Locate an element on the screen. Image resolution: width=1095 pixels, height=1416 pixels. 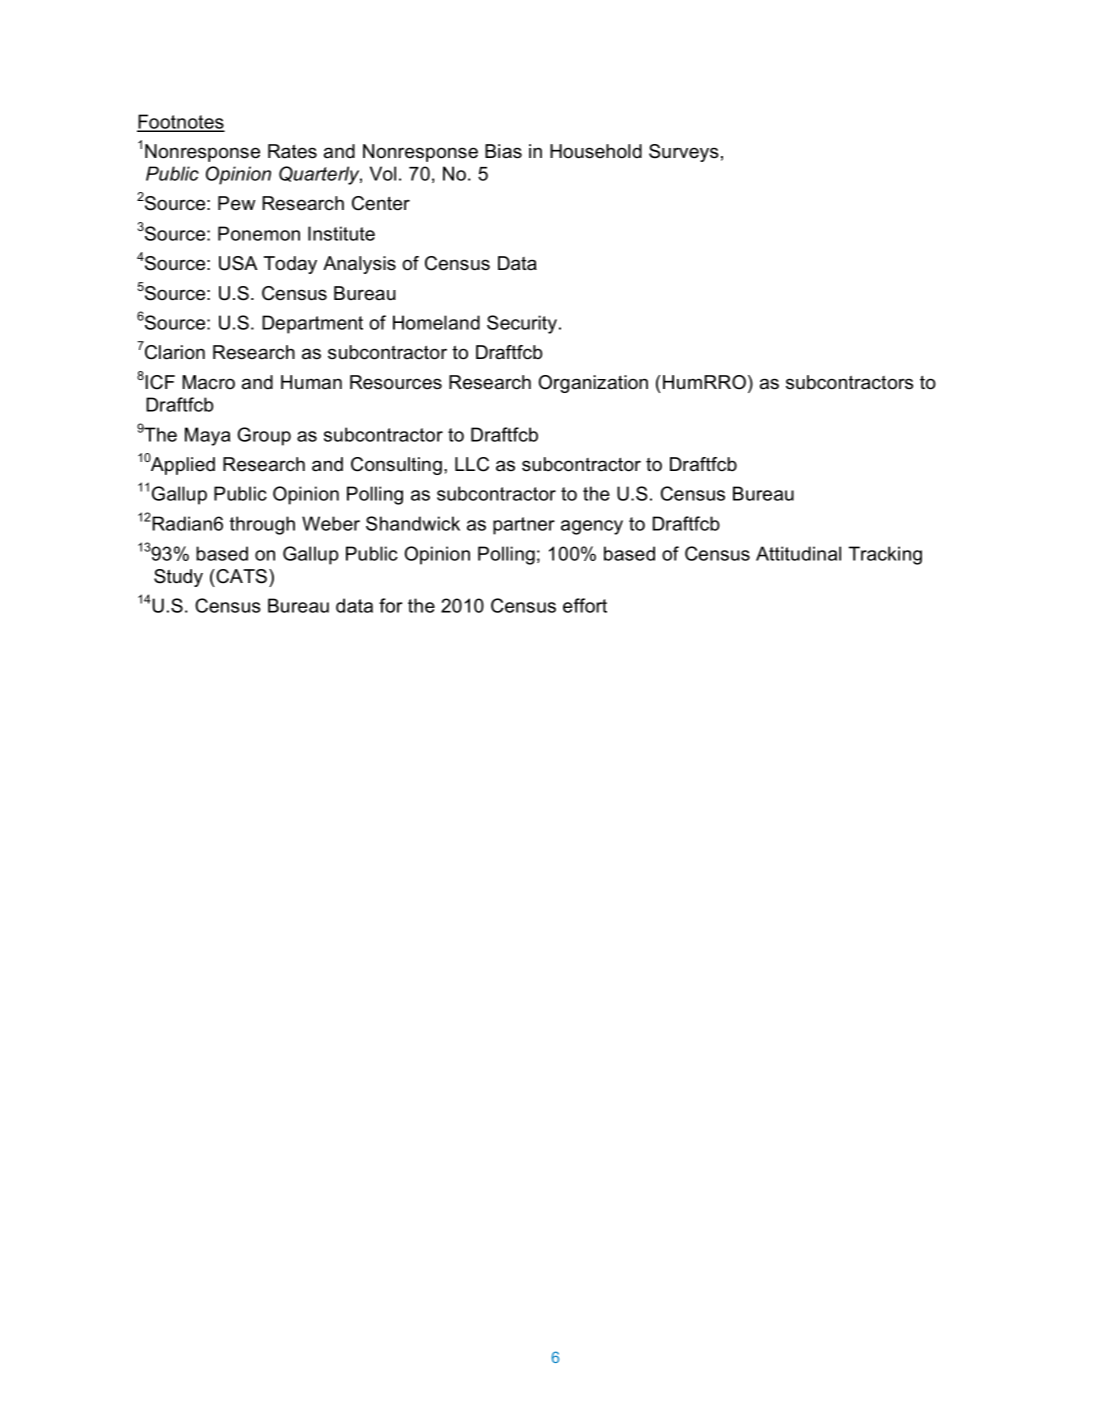
agency is located at coordinates (592, 527).
